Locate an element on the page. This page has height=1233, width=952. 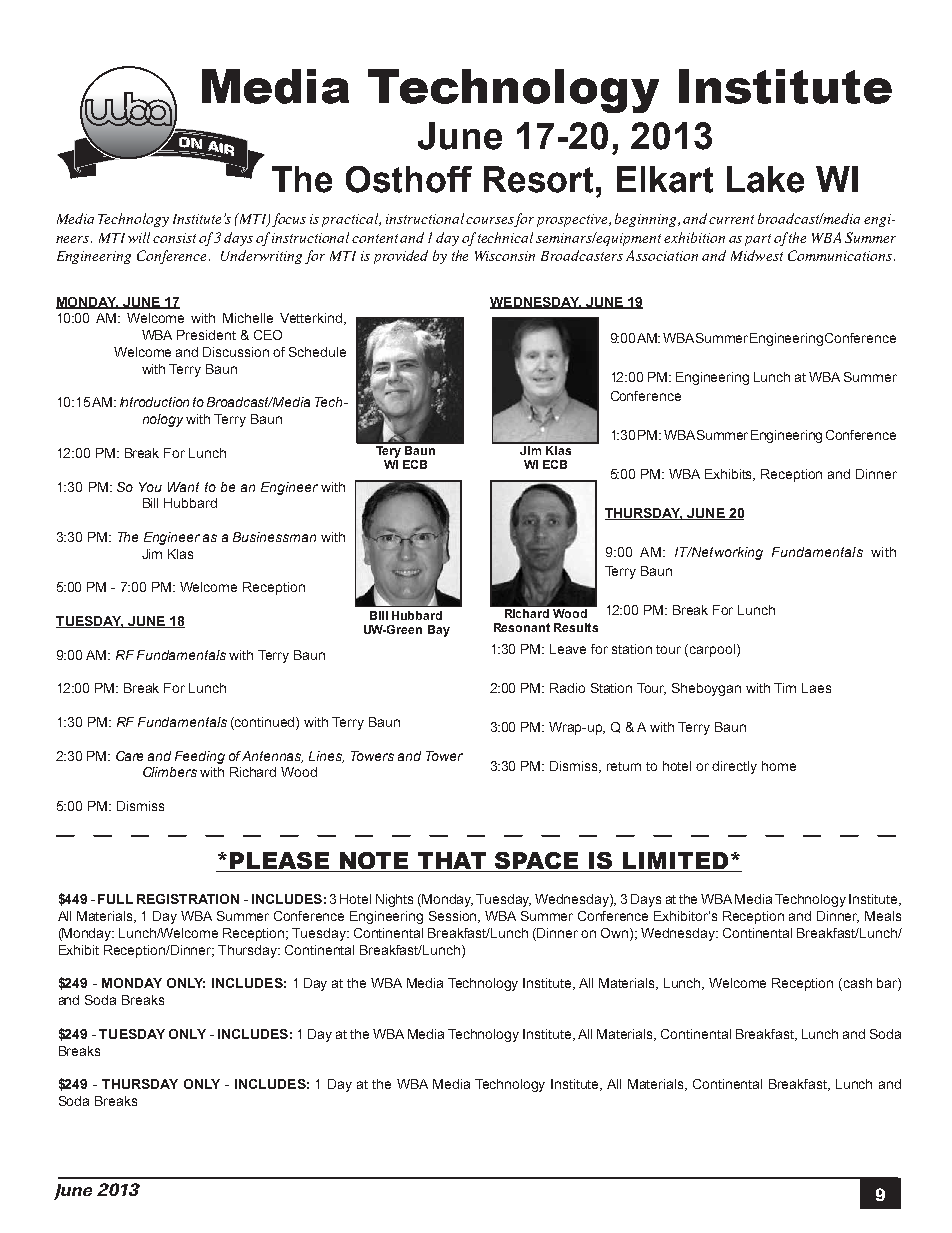
Session is located at coordinates (454, 917).
